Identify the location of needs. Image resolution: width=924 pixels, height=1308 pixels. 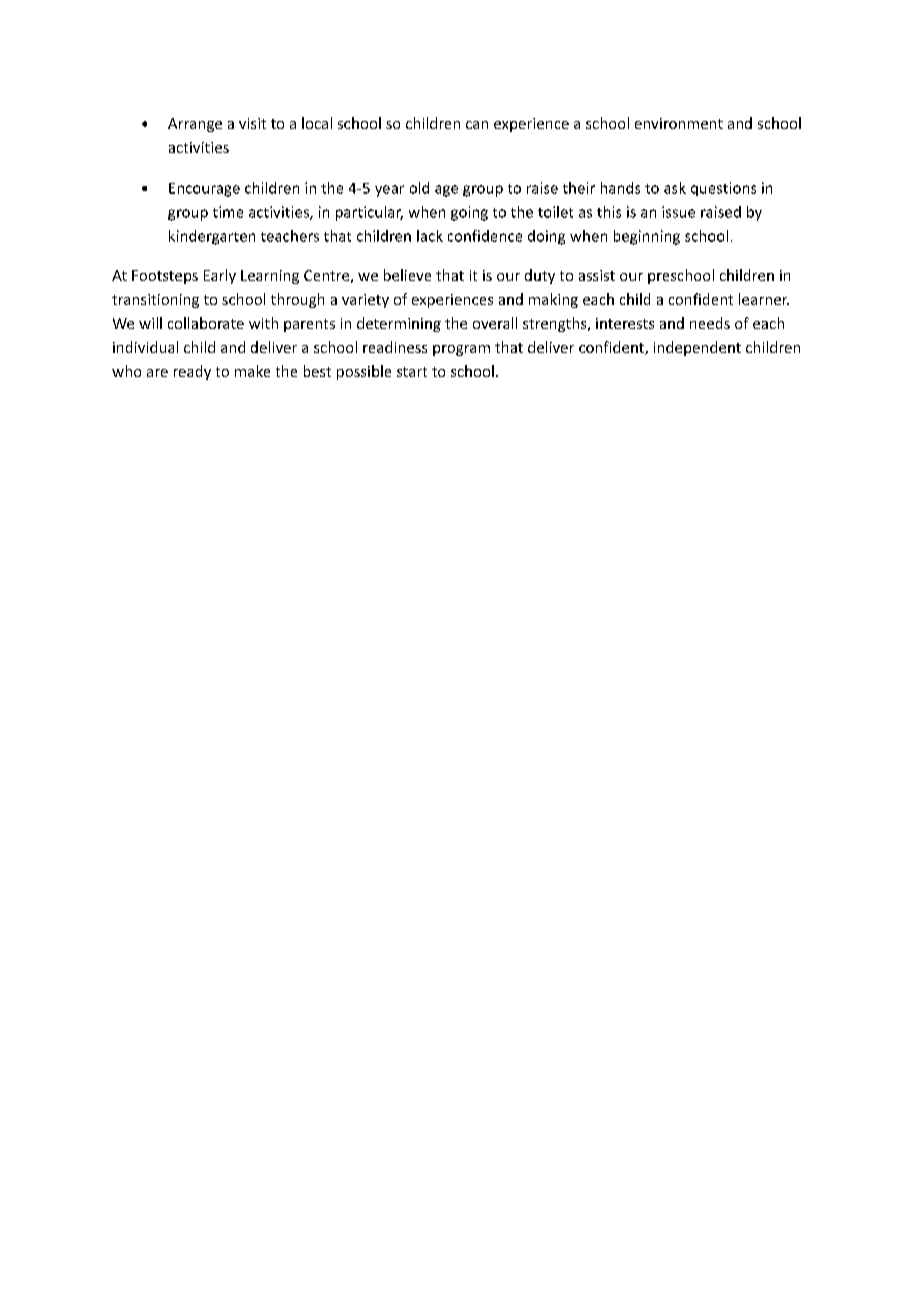
(710, 323).
